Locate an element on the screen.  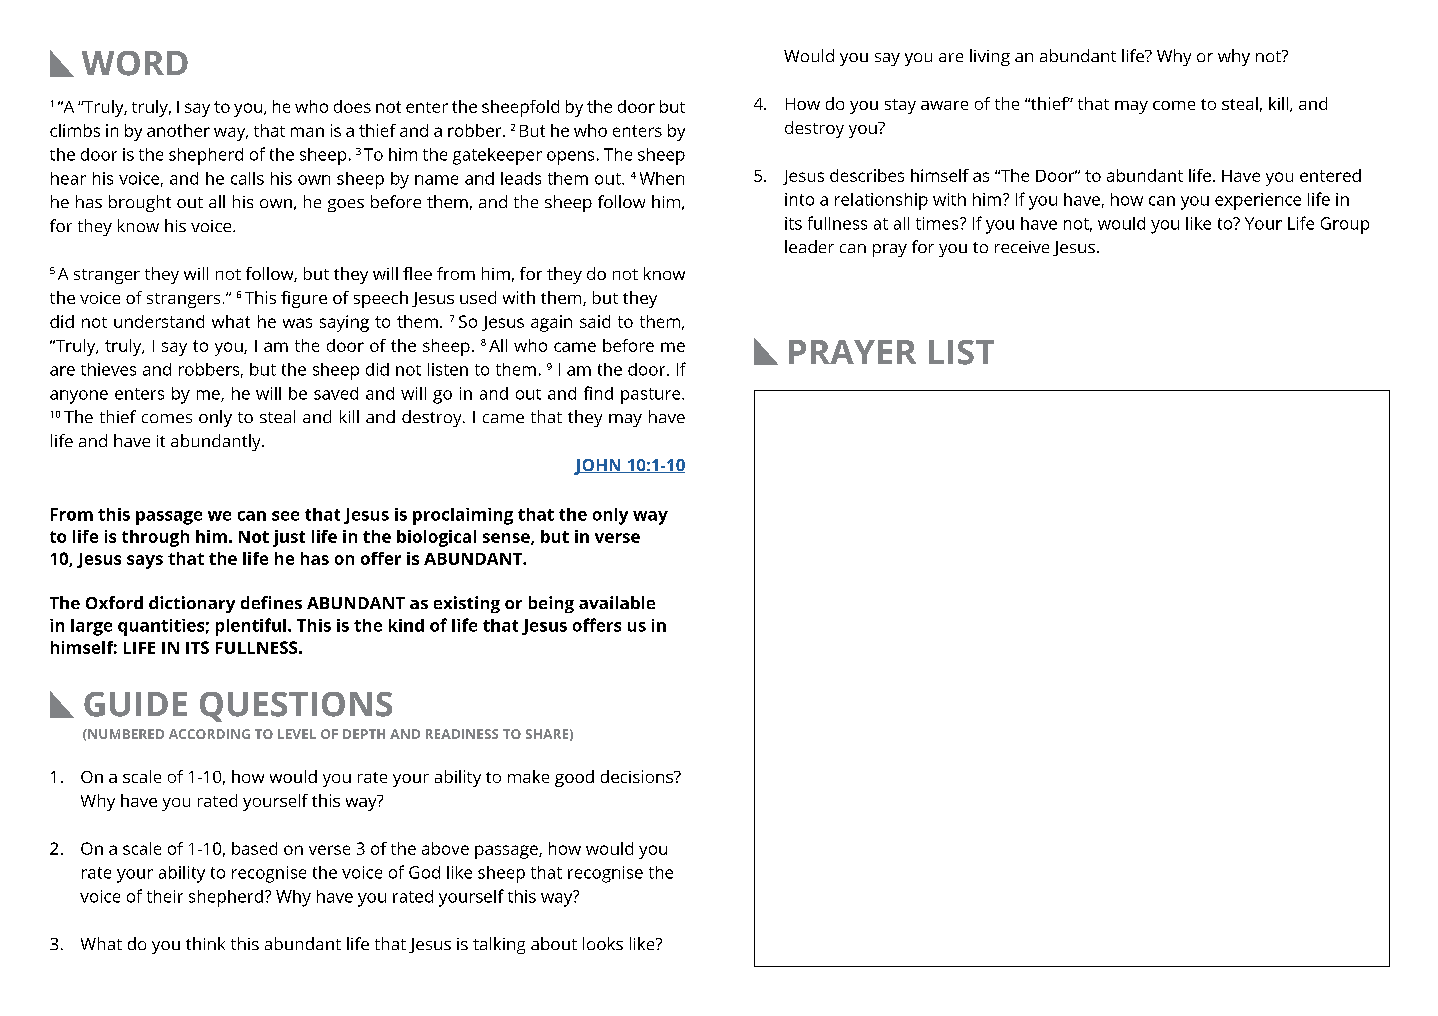
stay is located at coordinates (900, 106).
